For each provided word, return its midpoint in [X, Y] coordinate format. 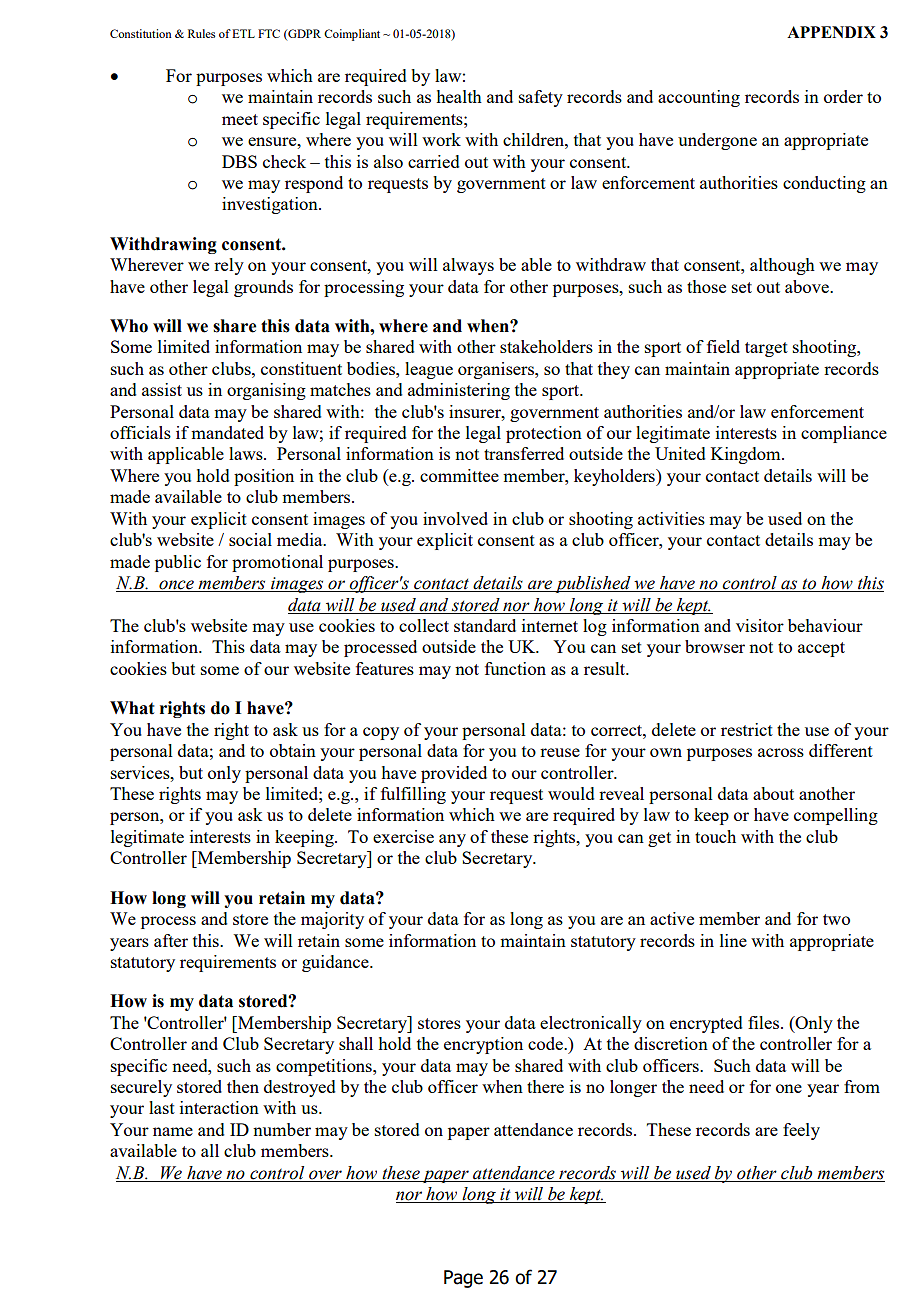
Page [463, 1279]
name [173, 1131]
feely [801, 1131]
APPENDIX [831, 32]
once [176, 586]
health [459, 96]
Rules [201, 33]
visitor [760, 625]
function [515, 668]
